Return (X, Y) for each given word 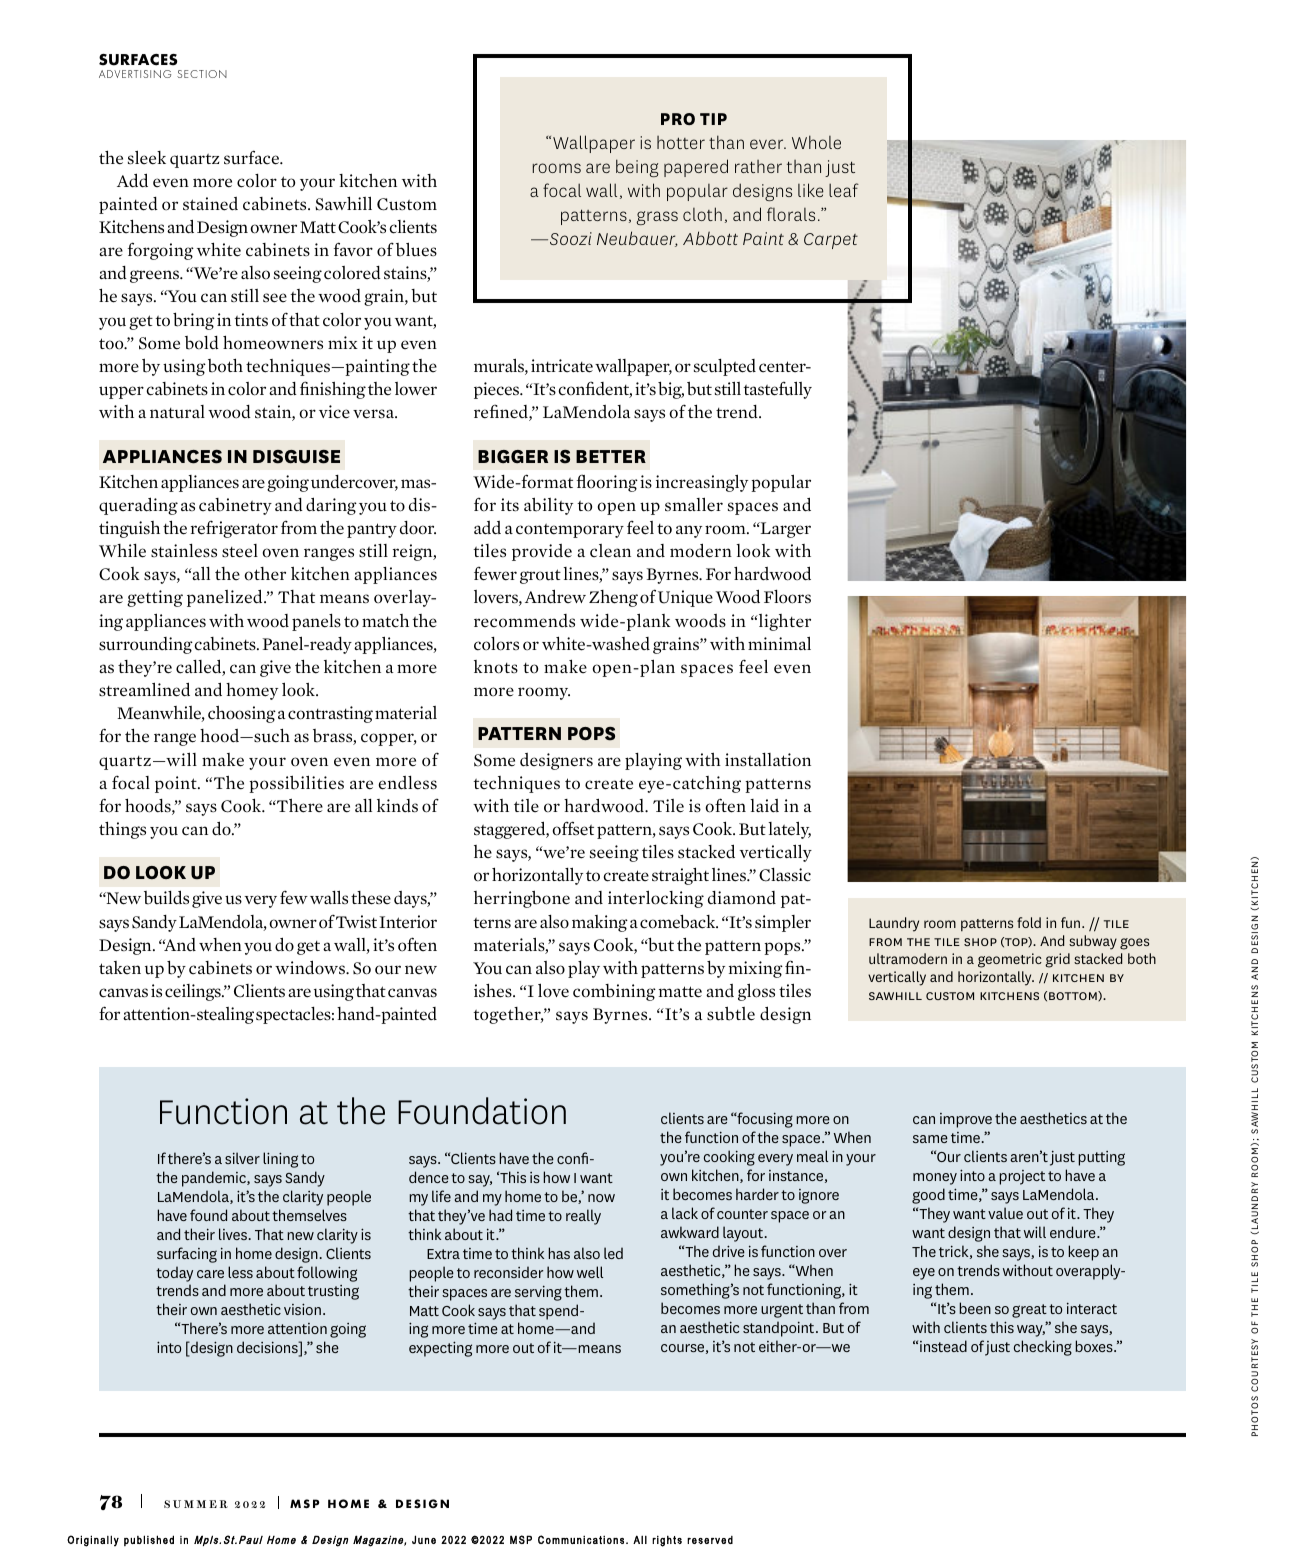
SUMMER (196, 1504)
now (601, 1198)
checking (1043, 1348)
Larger (784, 530)
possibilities (296, 784)
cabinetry (235, 506)
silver (242, 1158)
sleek (147, 157)
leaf (844, 190)
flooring (607, 483)
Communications (581, 1539)
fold (1029, 922)
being (637, 168)
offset (573, 828)
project (1022, 1177)
